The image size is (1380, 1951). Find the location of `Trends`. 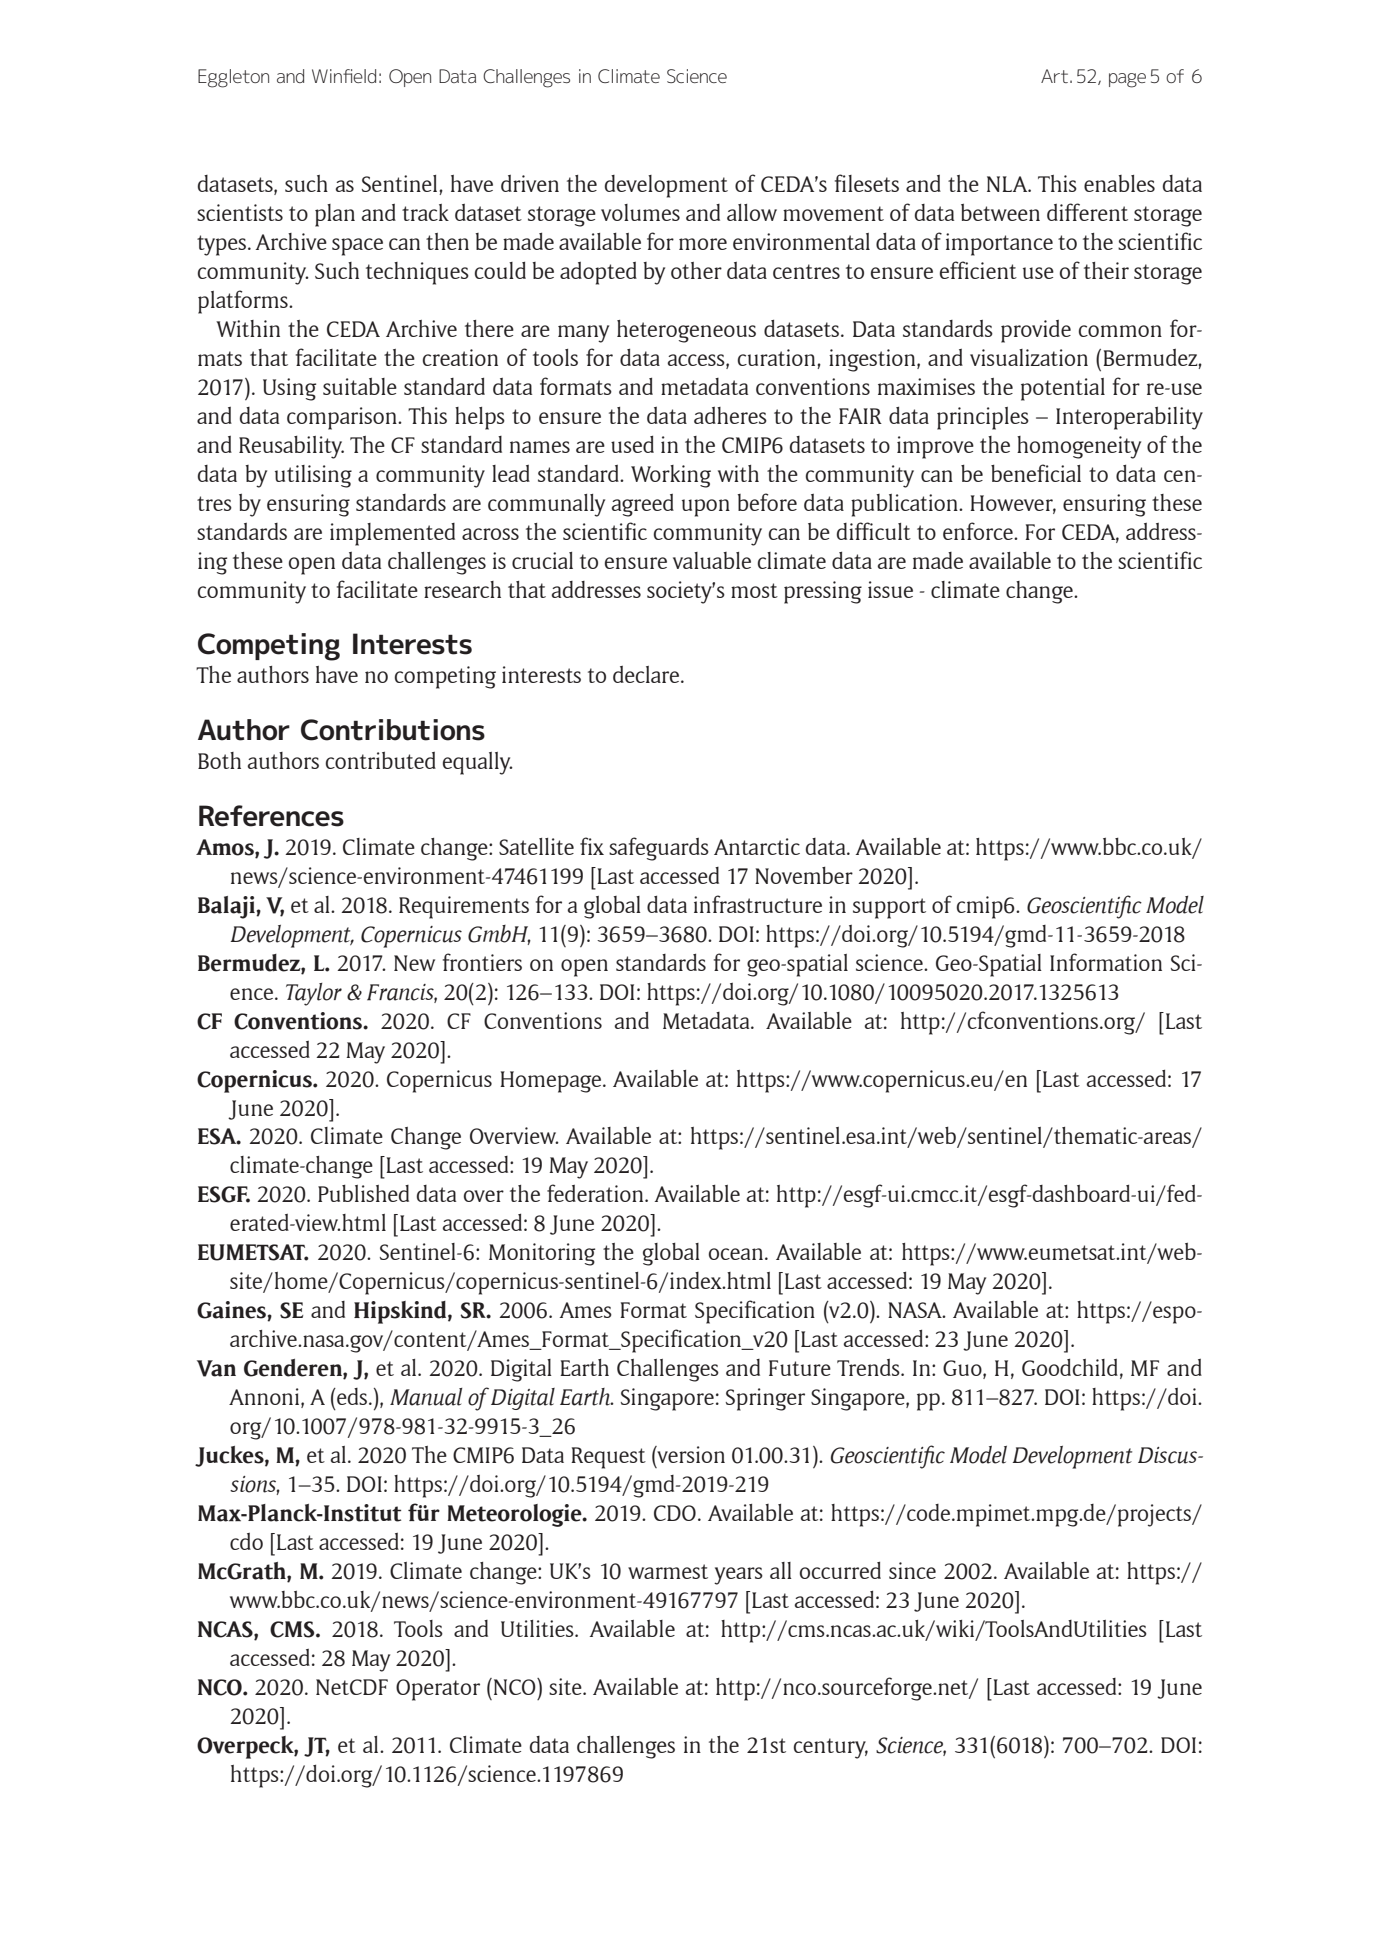

Trends is located at coordinates (869, 1367).
